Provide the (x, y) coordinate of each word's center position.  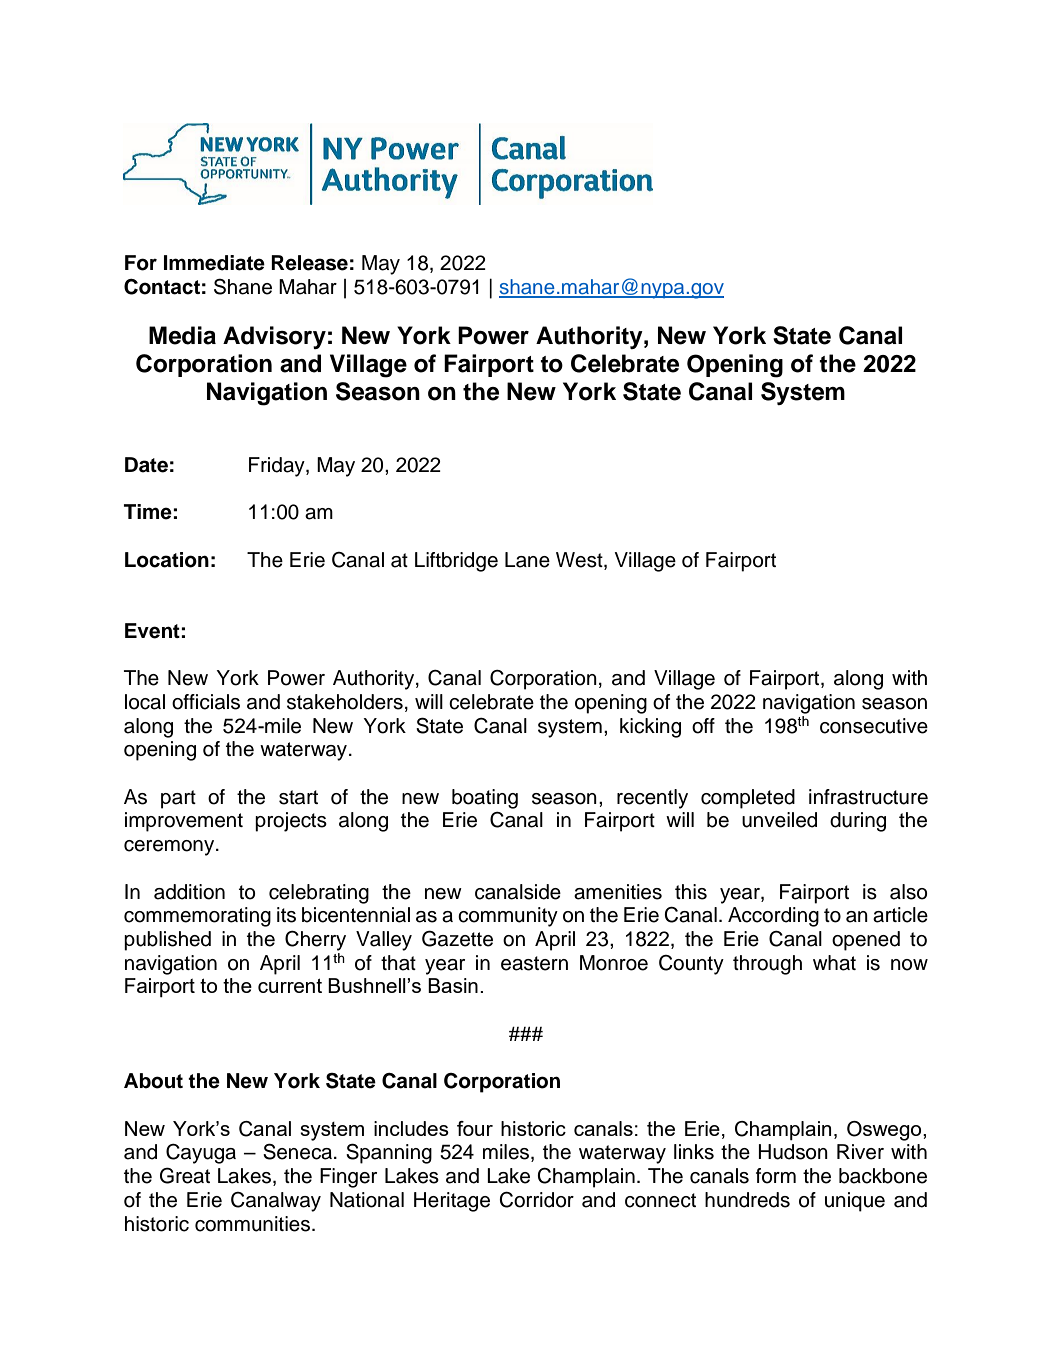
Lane (527, 560)
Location (167, 560)
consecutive (874, 726)
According (773, 917)
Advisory (274, 337)
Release (309, 263)
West (580, 560)
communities (252, 1224)
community (508, 917)
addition (189, 892)
